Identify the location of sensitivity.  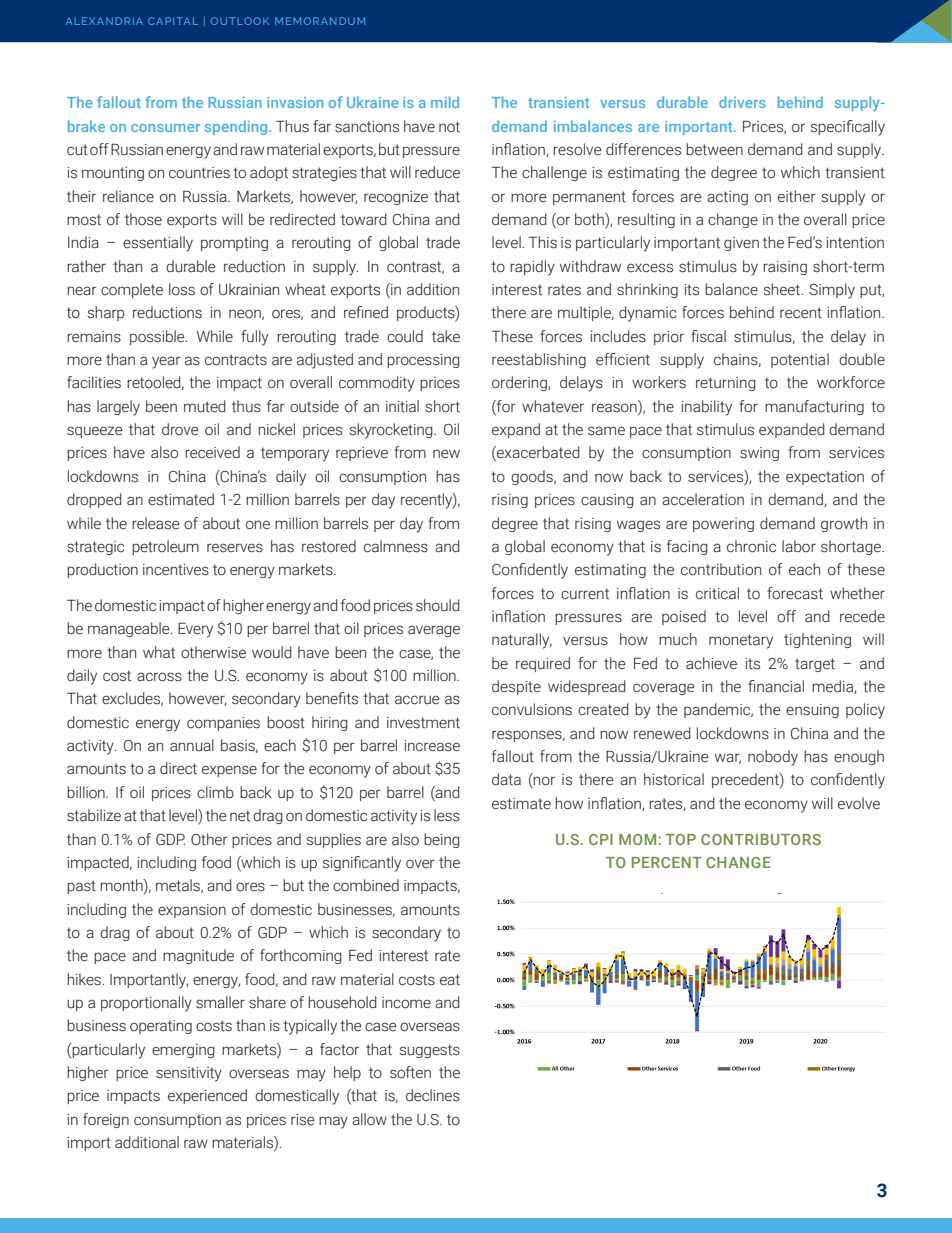
(189, 1074).
